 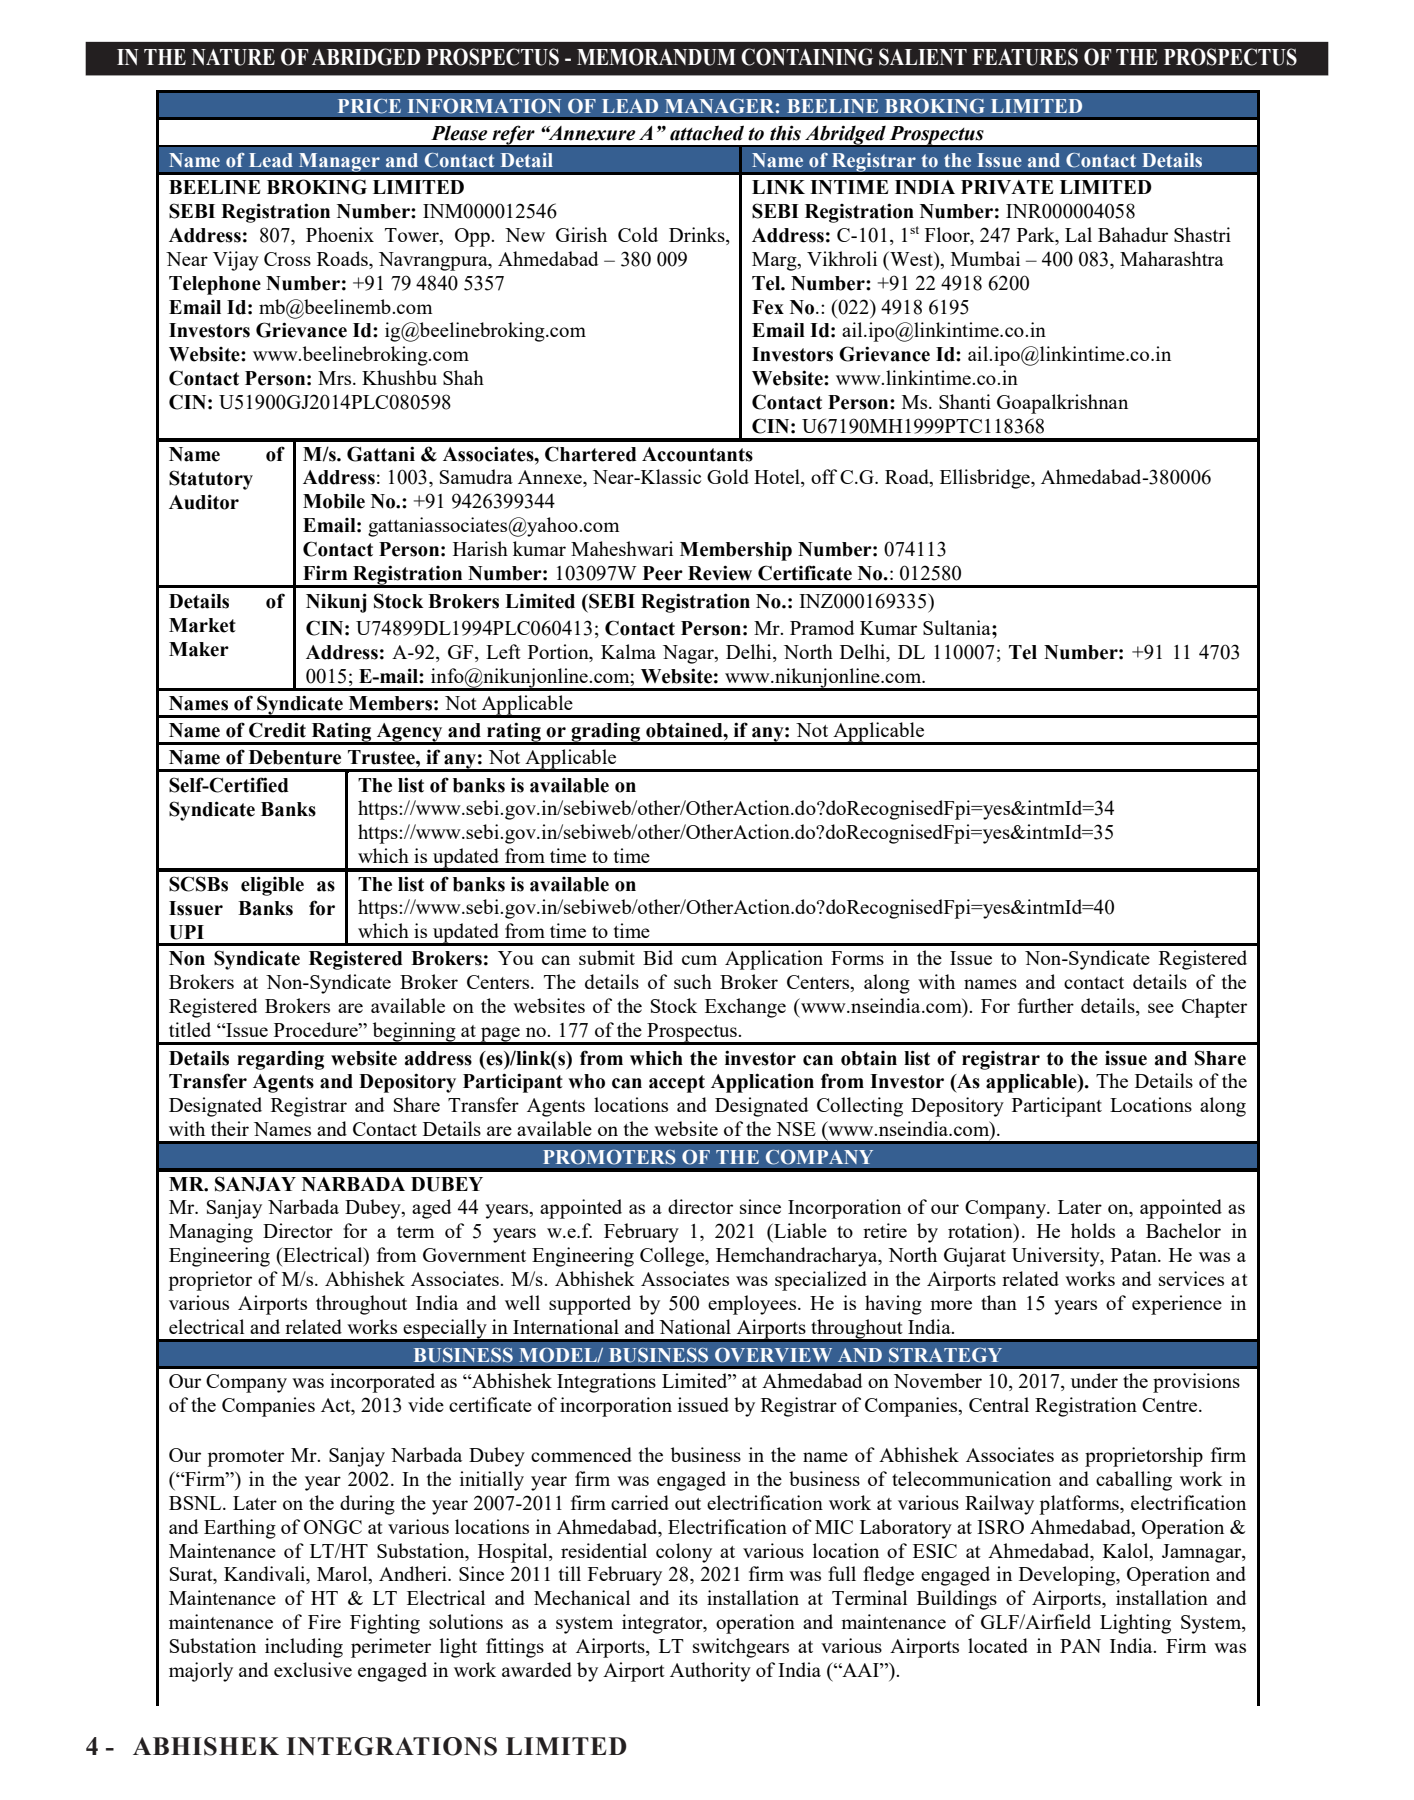 What do you see at coordinates (688, 1597) in the screenshot?
I see `its` at bounding box center [688, 1597].
